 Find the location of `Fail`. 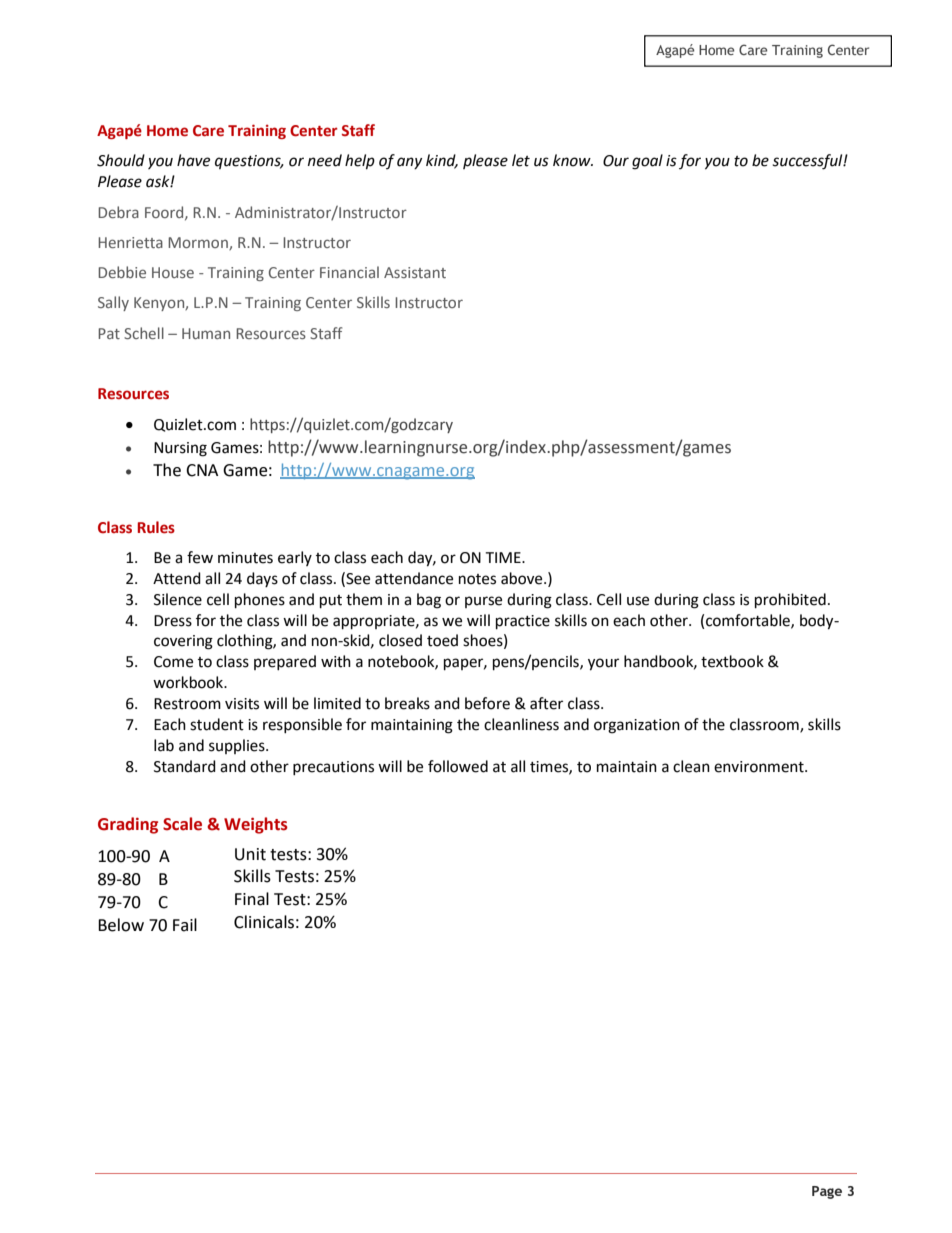

Fail is located at coordinates (185, 925).
